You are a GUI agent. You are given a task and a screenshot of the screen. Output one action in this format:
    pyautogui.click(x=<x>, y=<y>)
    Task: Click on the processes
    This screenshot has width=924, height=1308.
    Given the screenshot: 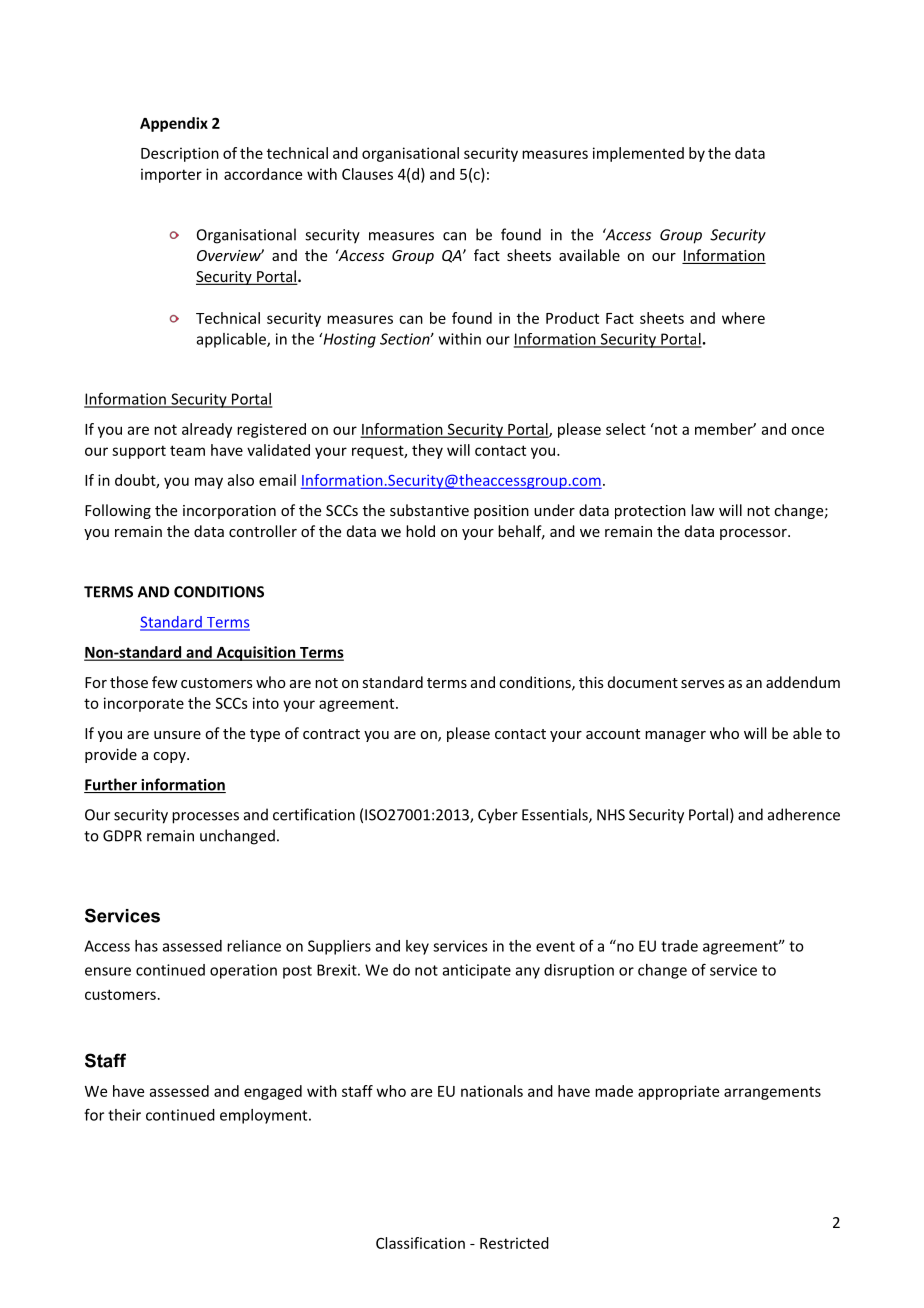 What is the action you would take?
    pyautogui.click(x=205, y=818)
